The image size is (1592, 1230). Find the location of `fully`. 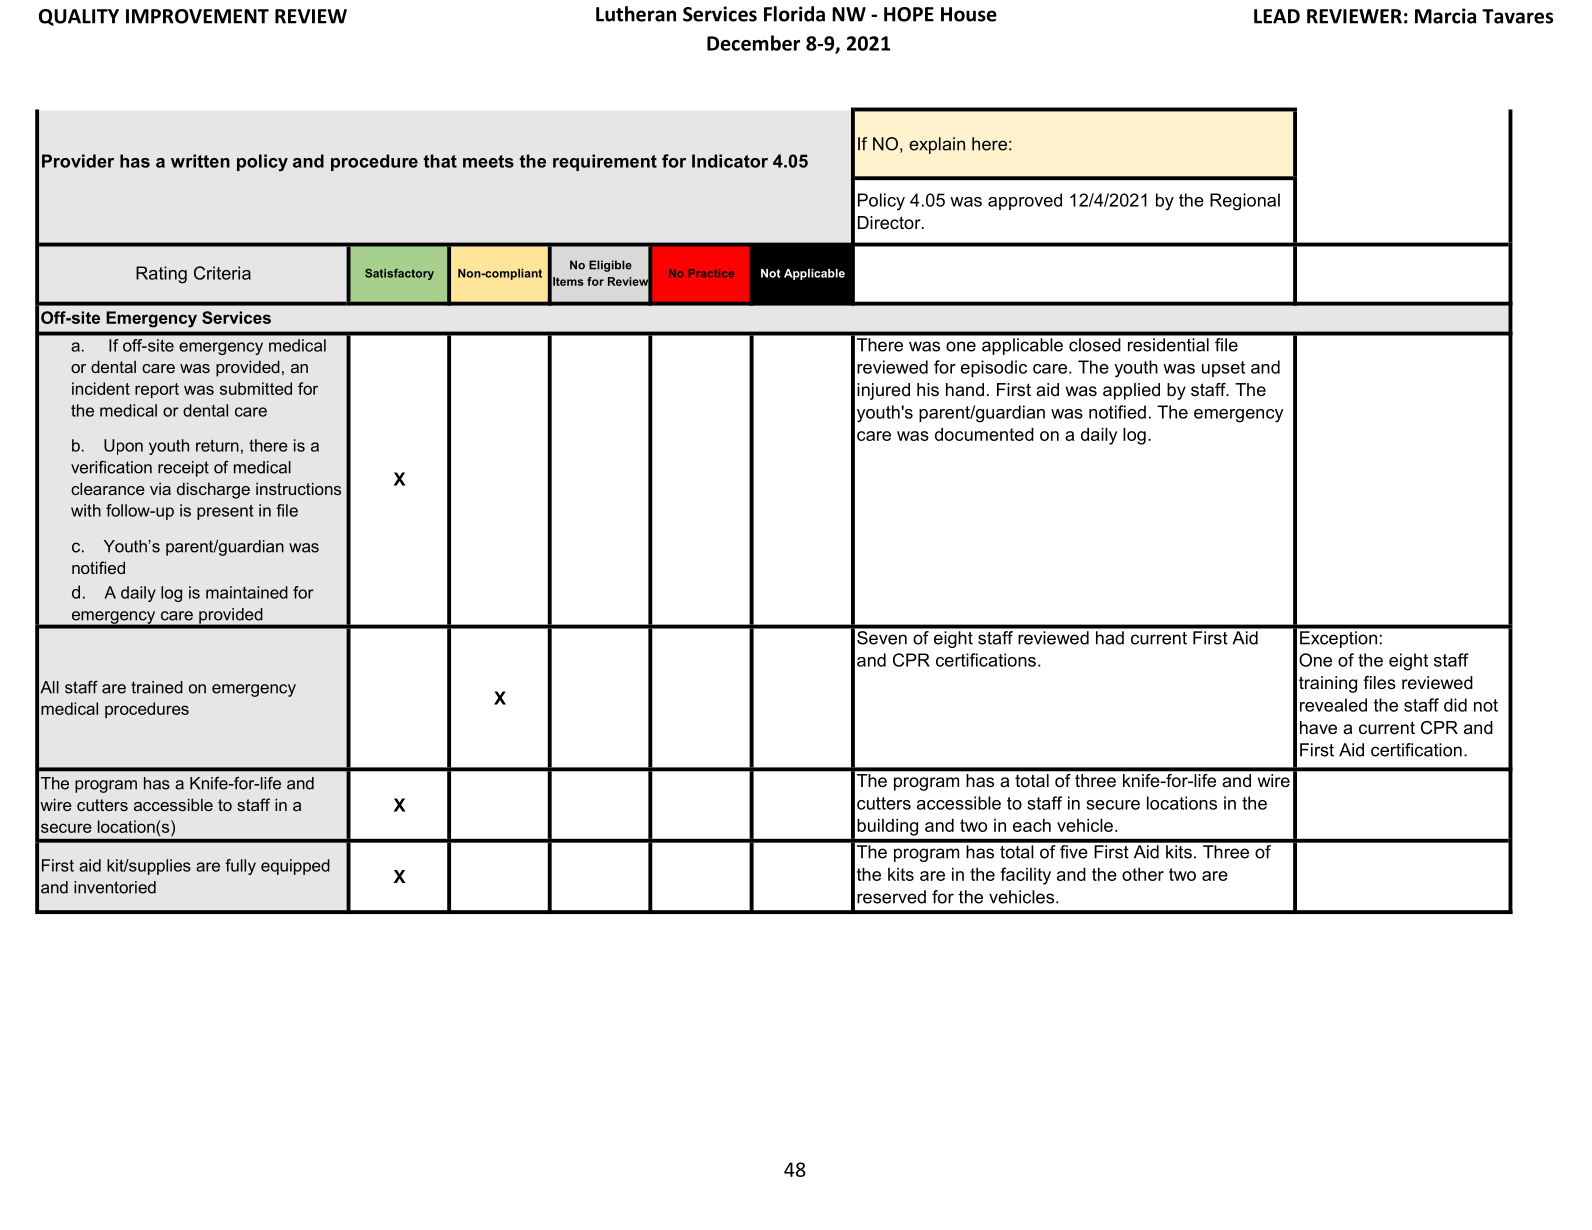

fully is located at coordinates (240, 867).
